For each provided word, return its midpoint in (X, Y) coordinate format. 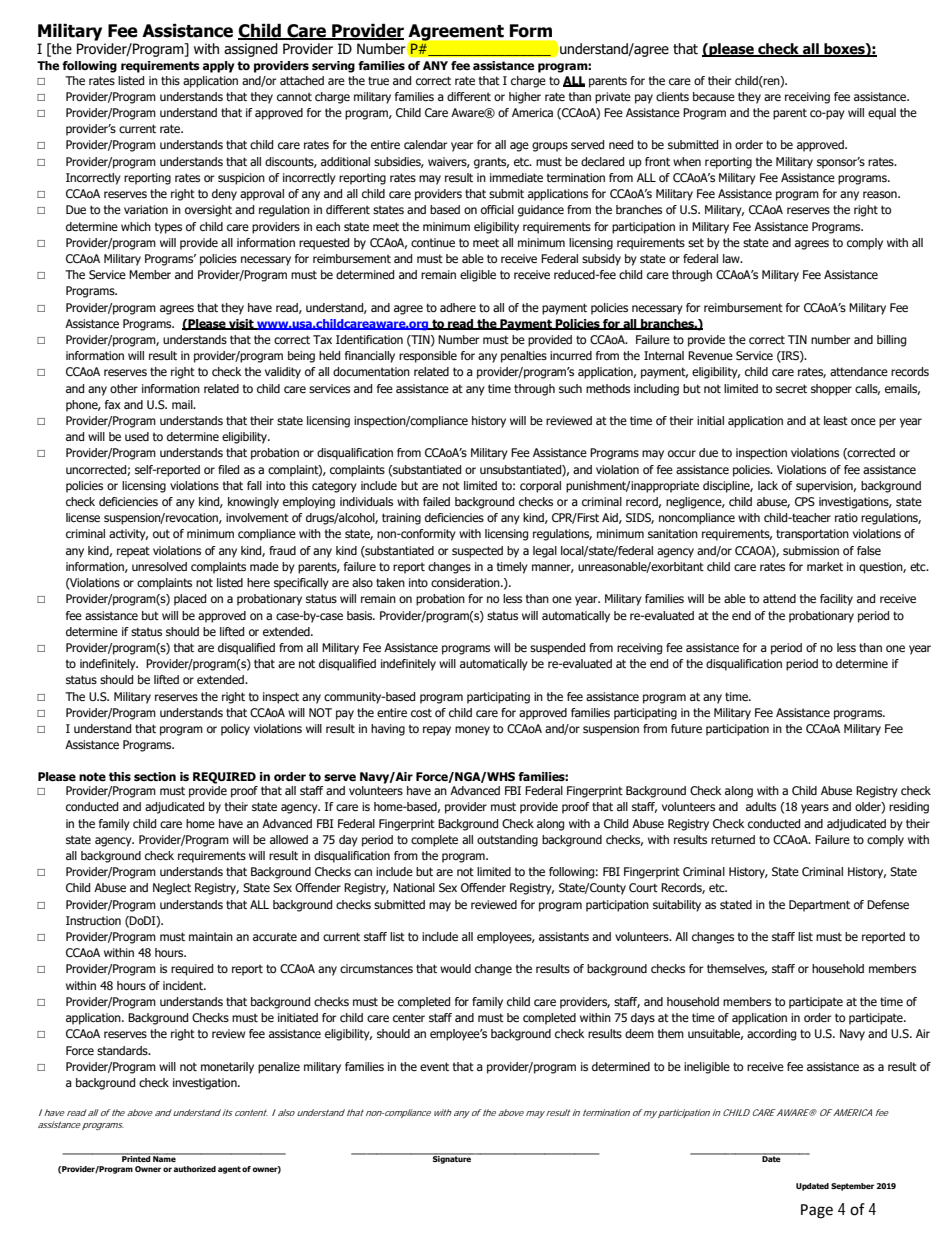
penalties (524, 357)
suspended (557, 649)
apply (219, 67)
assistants (564, 936)
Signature (452, 1159)
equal (882, 114)
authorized (194, 1169)
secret (791, 388)
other (124, 388)
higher (525, 98)
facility (836, 600)
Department (819, 906)
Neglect (172, 889)
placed (190, 600)
